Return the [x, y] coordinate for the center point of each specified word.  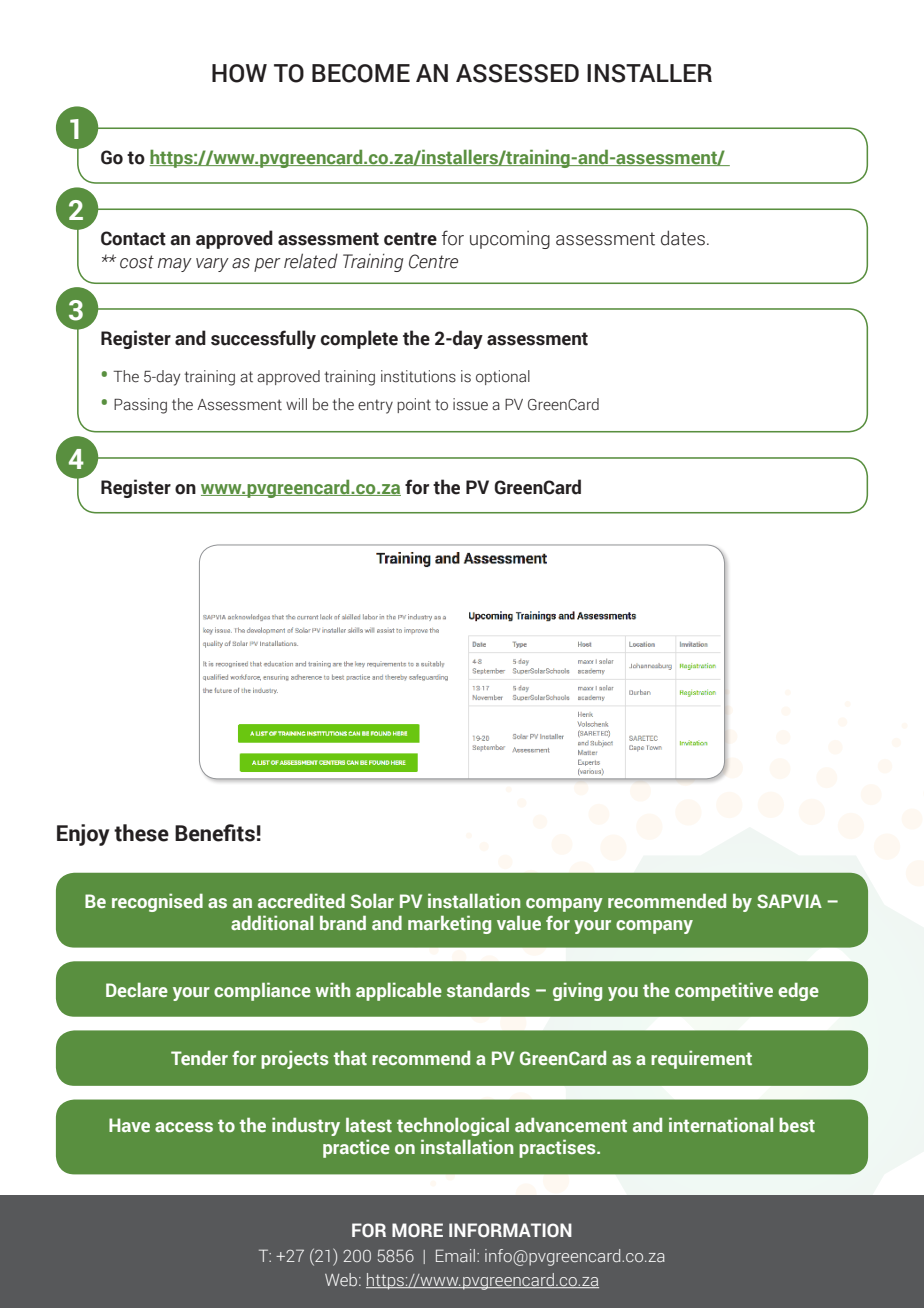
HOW [239, 73]
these [141, 833]
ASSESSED [517, 73]
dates [683, 238]
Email [457, 1255]
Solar [372, 900]
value [519, 922]
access [184, 1127]
